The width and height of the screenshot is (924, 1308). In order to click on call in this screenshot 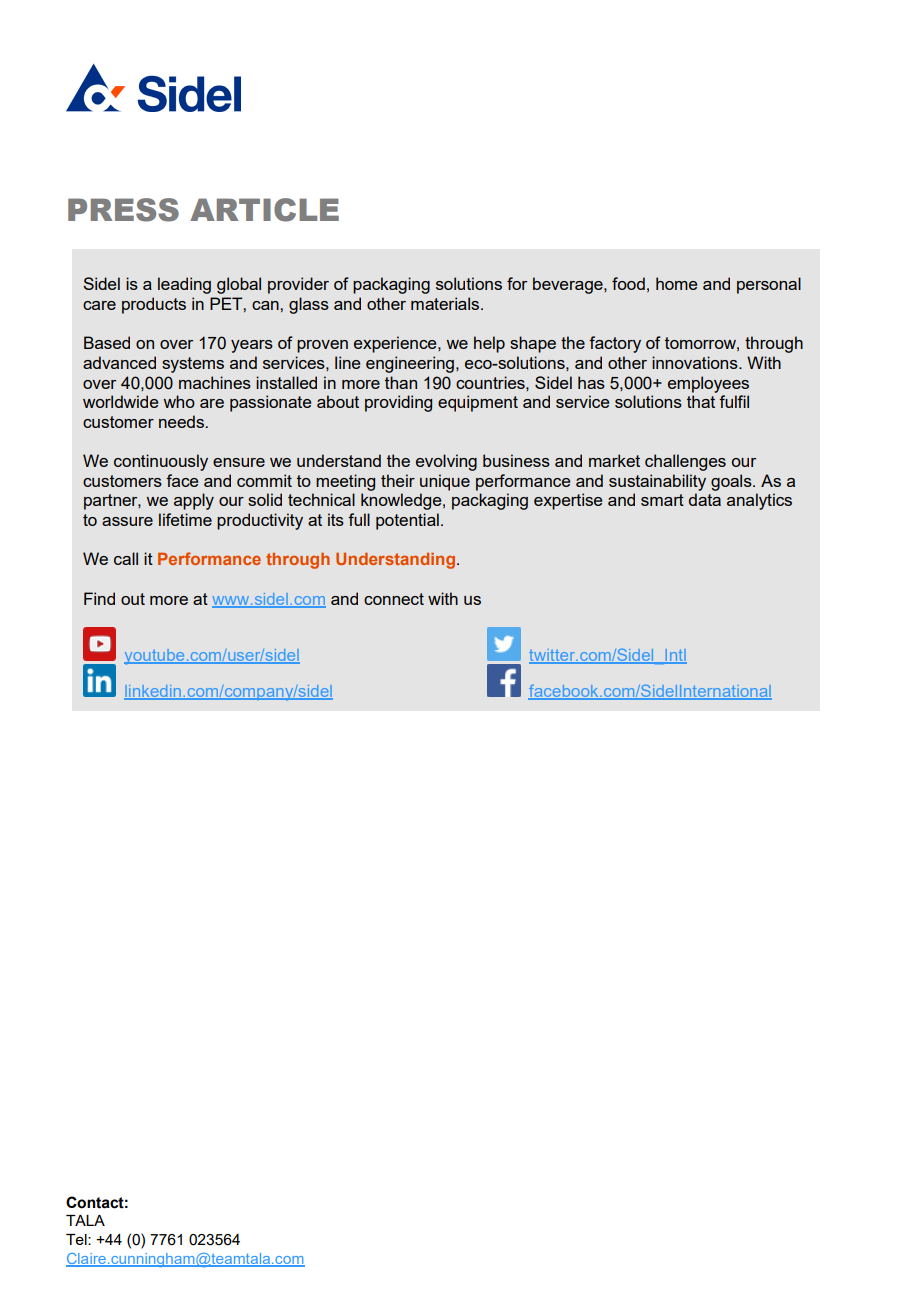, I will do `click(126, 558)`.
